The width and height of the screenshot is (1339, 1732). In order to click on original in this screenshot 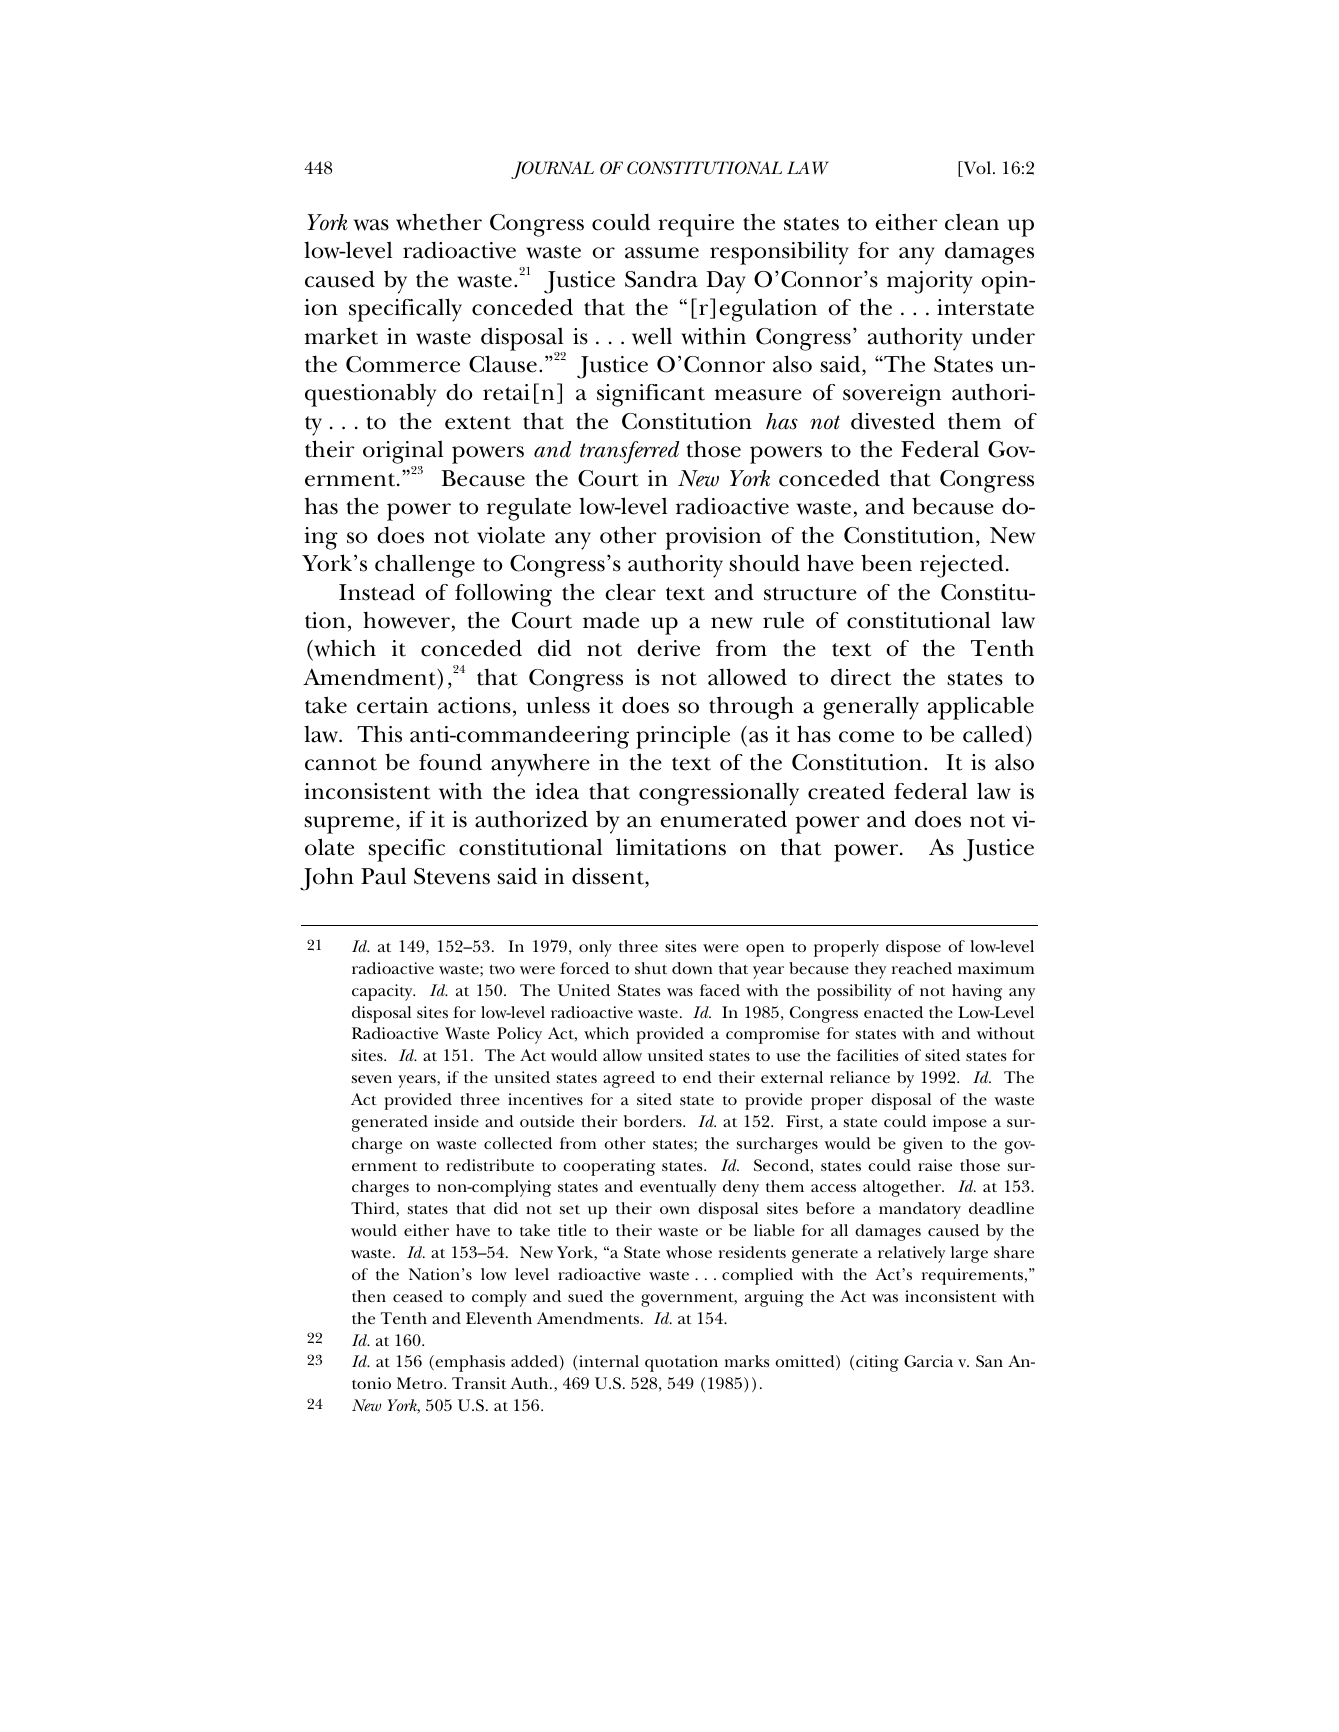, I will do `click(403, 453)`.
